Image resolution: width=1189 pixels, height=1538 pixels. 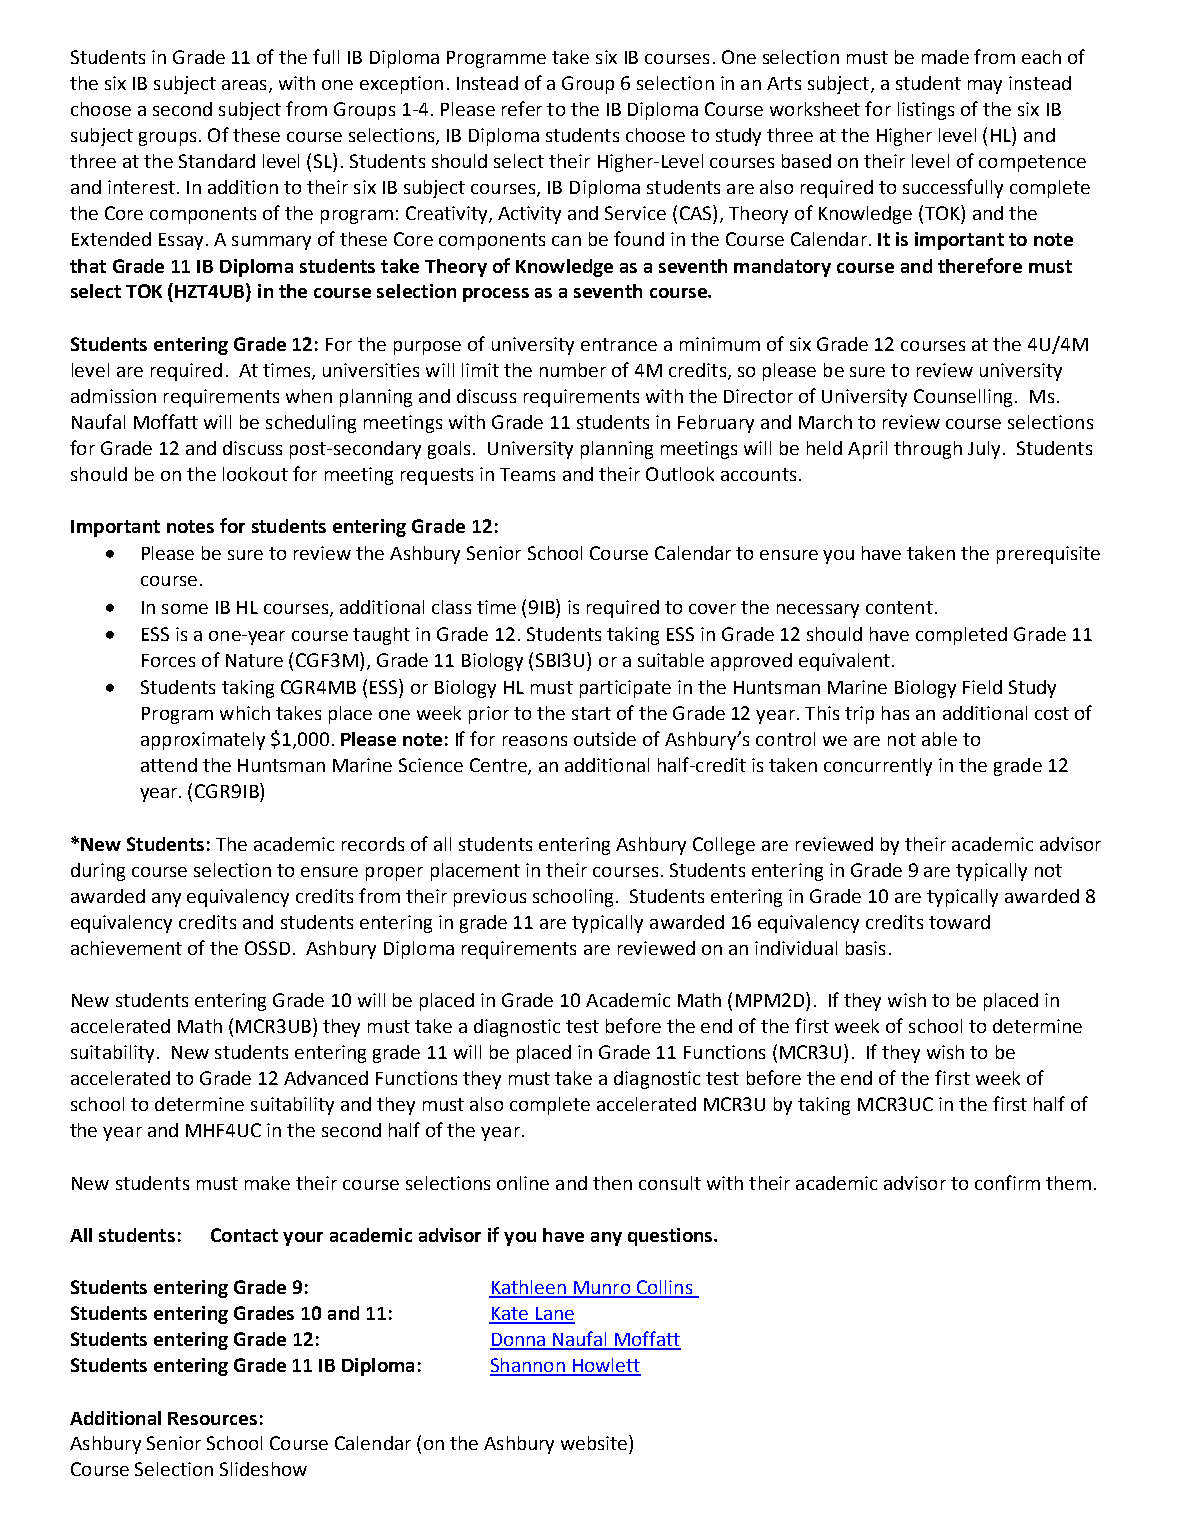 What do you see at coordinates (244, 85) in the screenshot?
I see `areas` at bounding box center [244, 85].
